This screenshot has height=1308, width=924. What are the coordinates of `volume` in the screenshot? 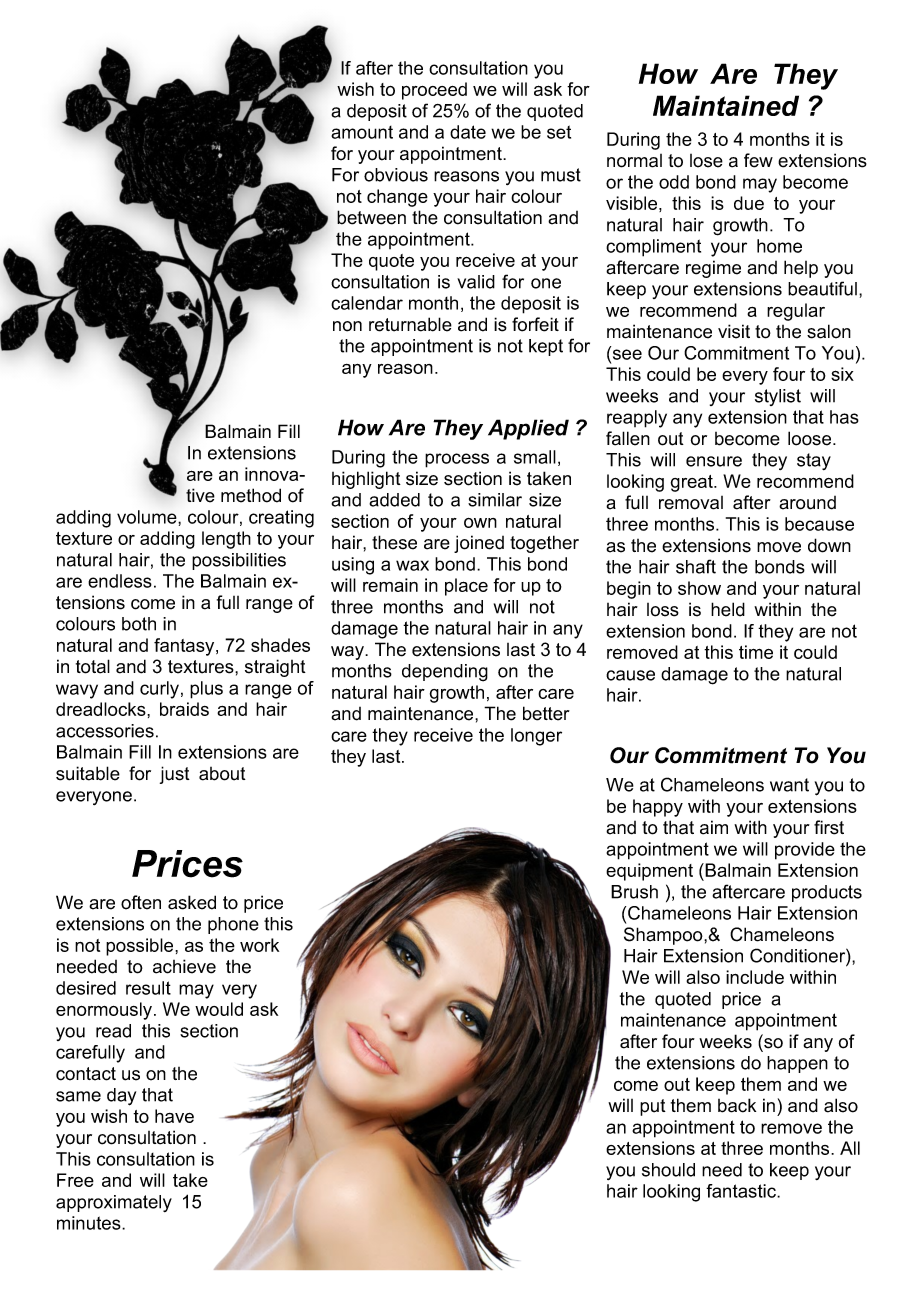 It's located at (148, 517).
